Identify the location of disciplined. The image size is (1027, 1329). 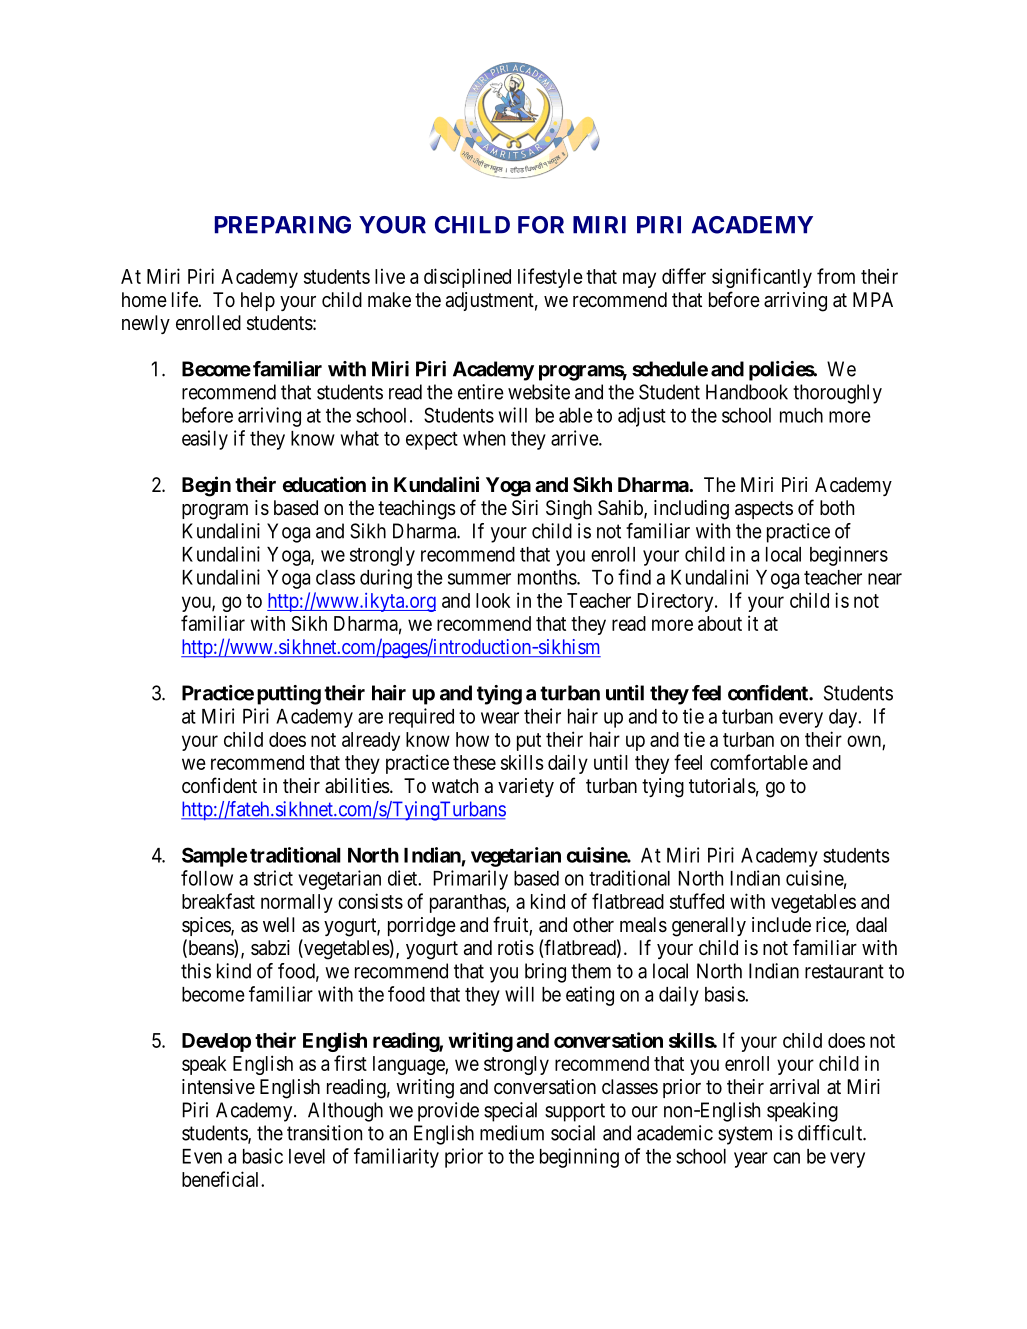
(467, 278).
